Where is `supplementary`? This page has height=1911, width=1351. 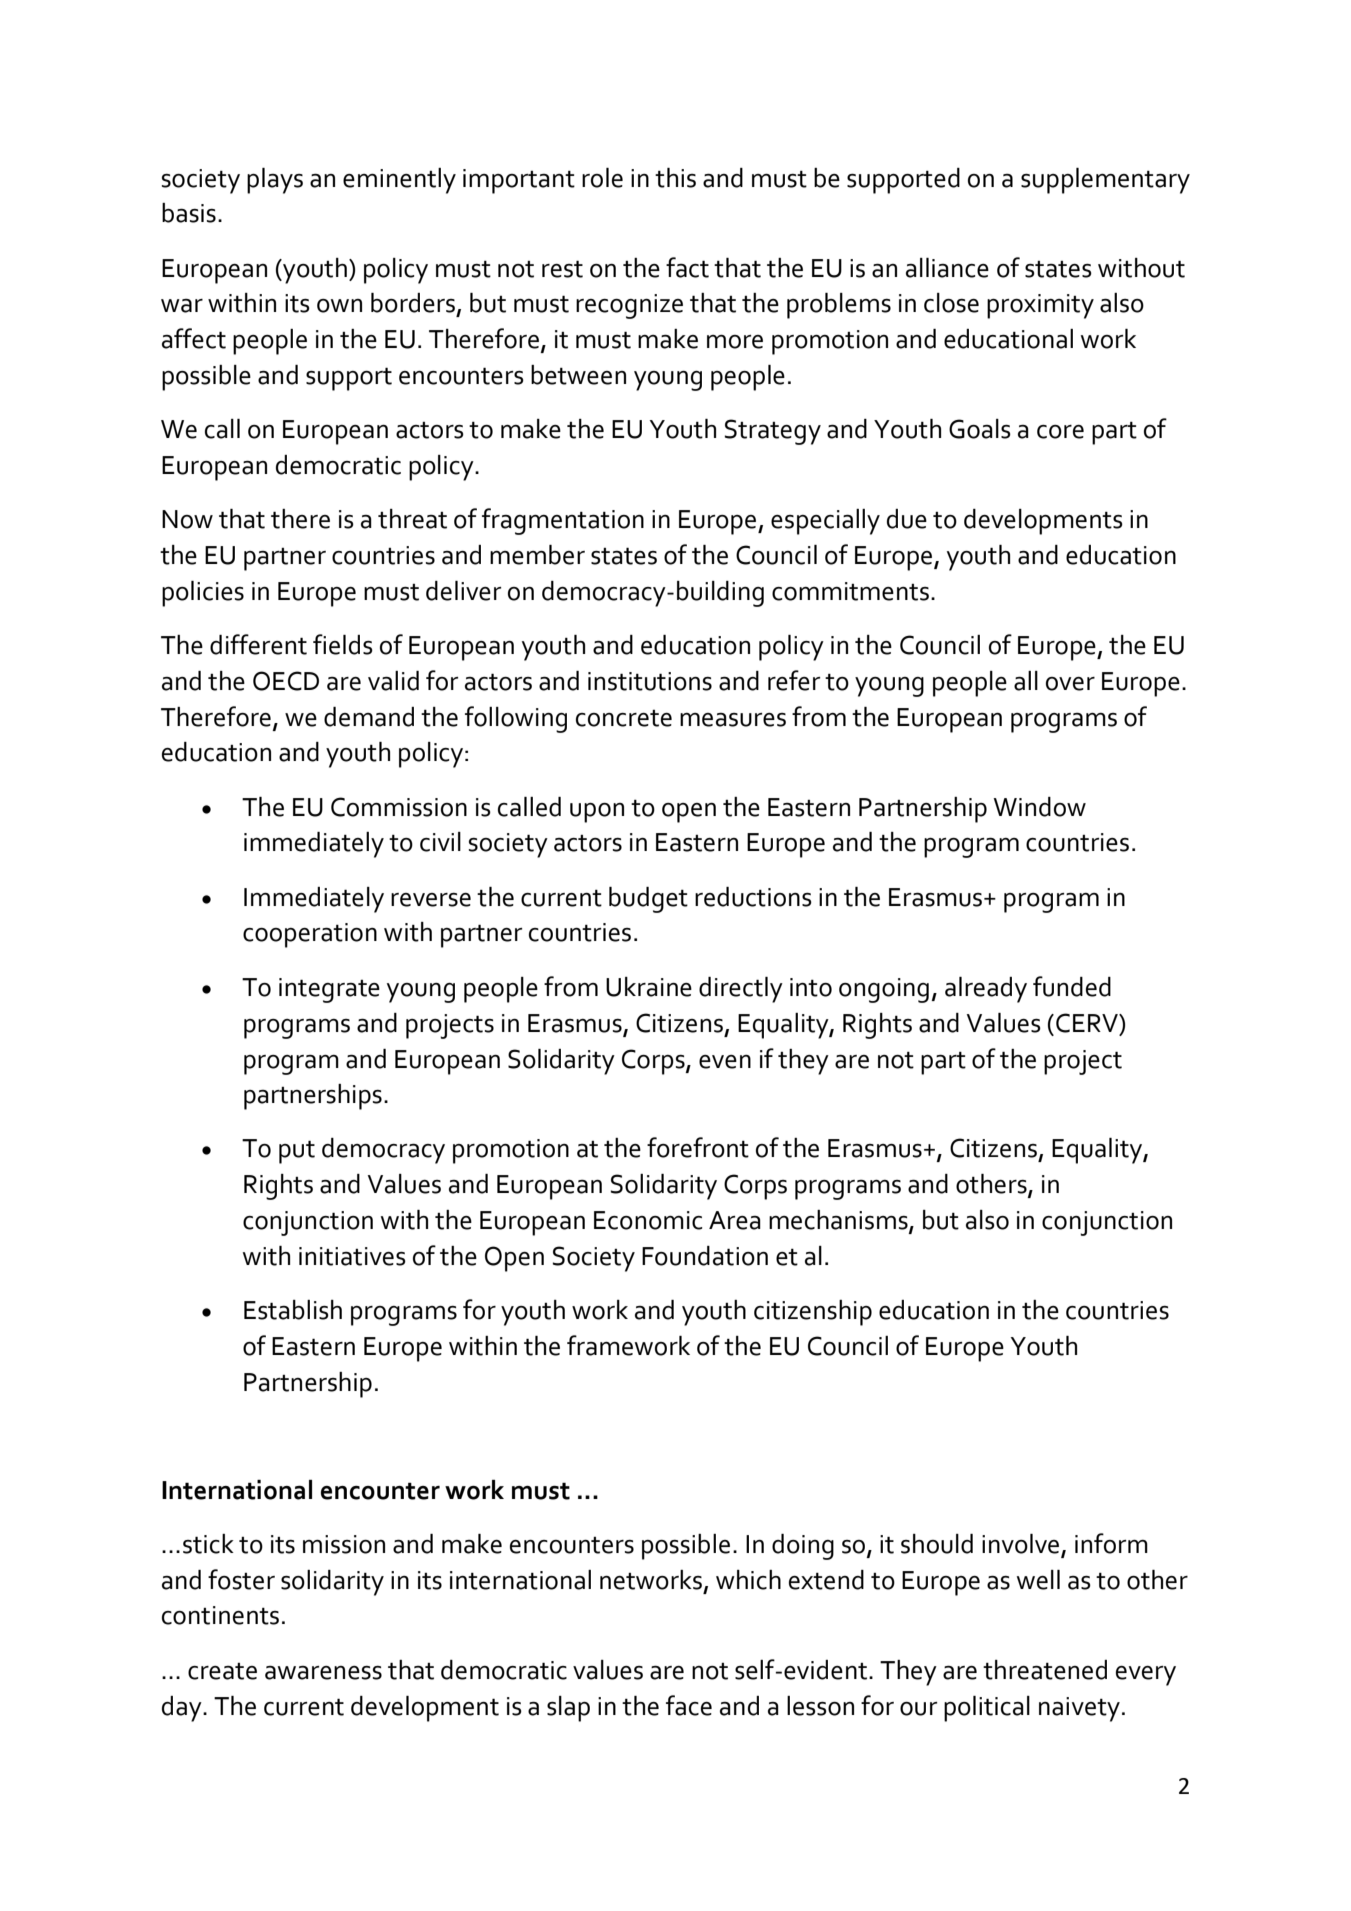 supplementary is located at coordinates (1105, 181).
